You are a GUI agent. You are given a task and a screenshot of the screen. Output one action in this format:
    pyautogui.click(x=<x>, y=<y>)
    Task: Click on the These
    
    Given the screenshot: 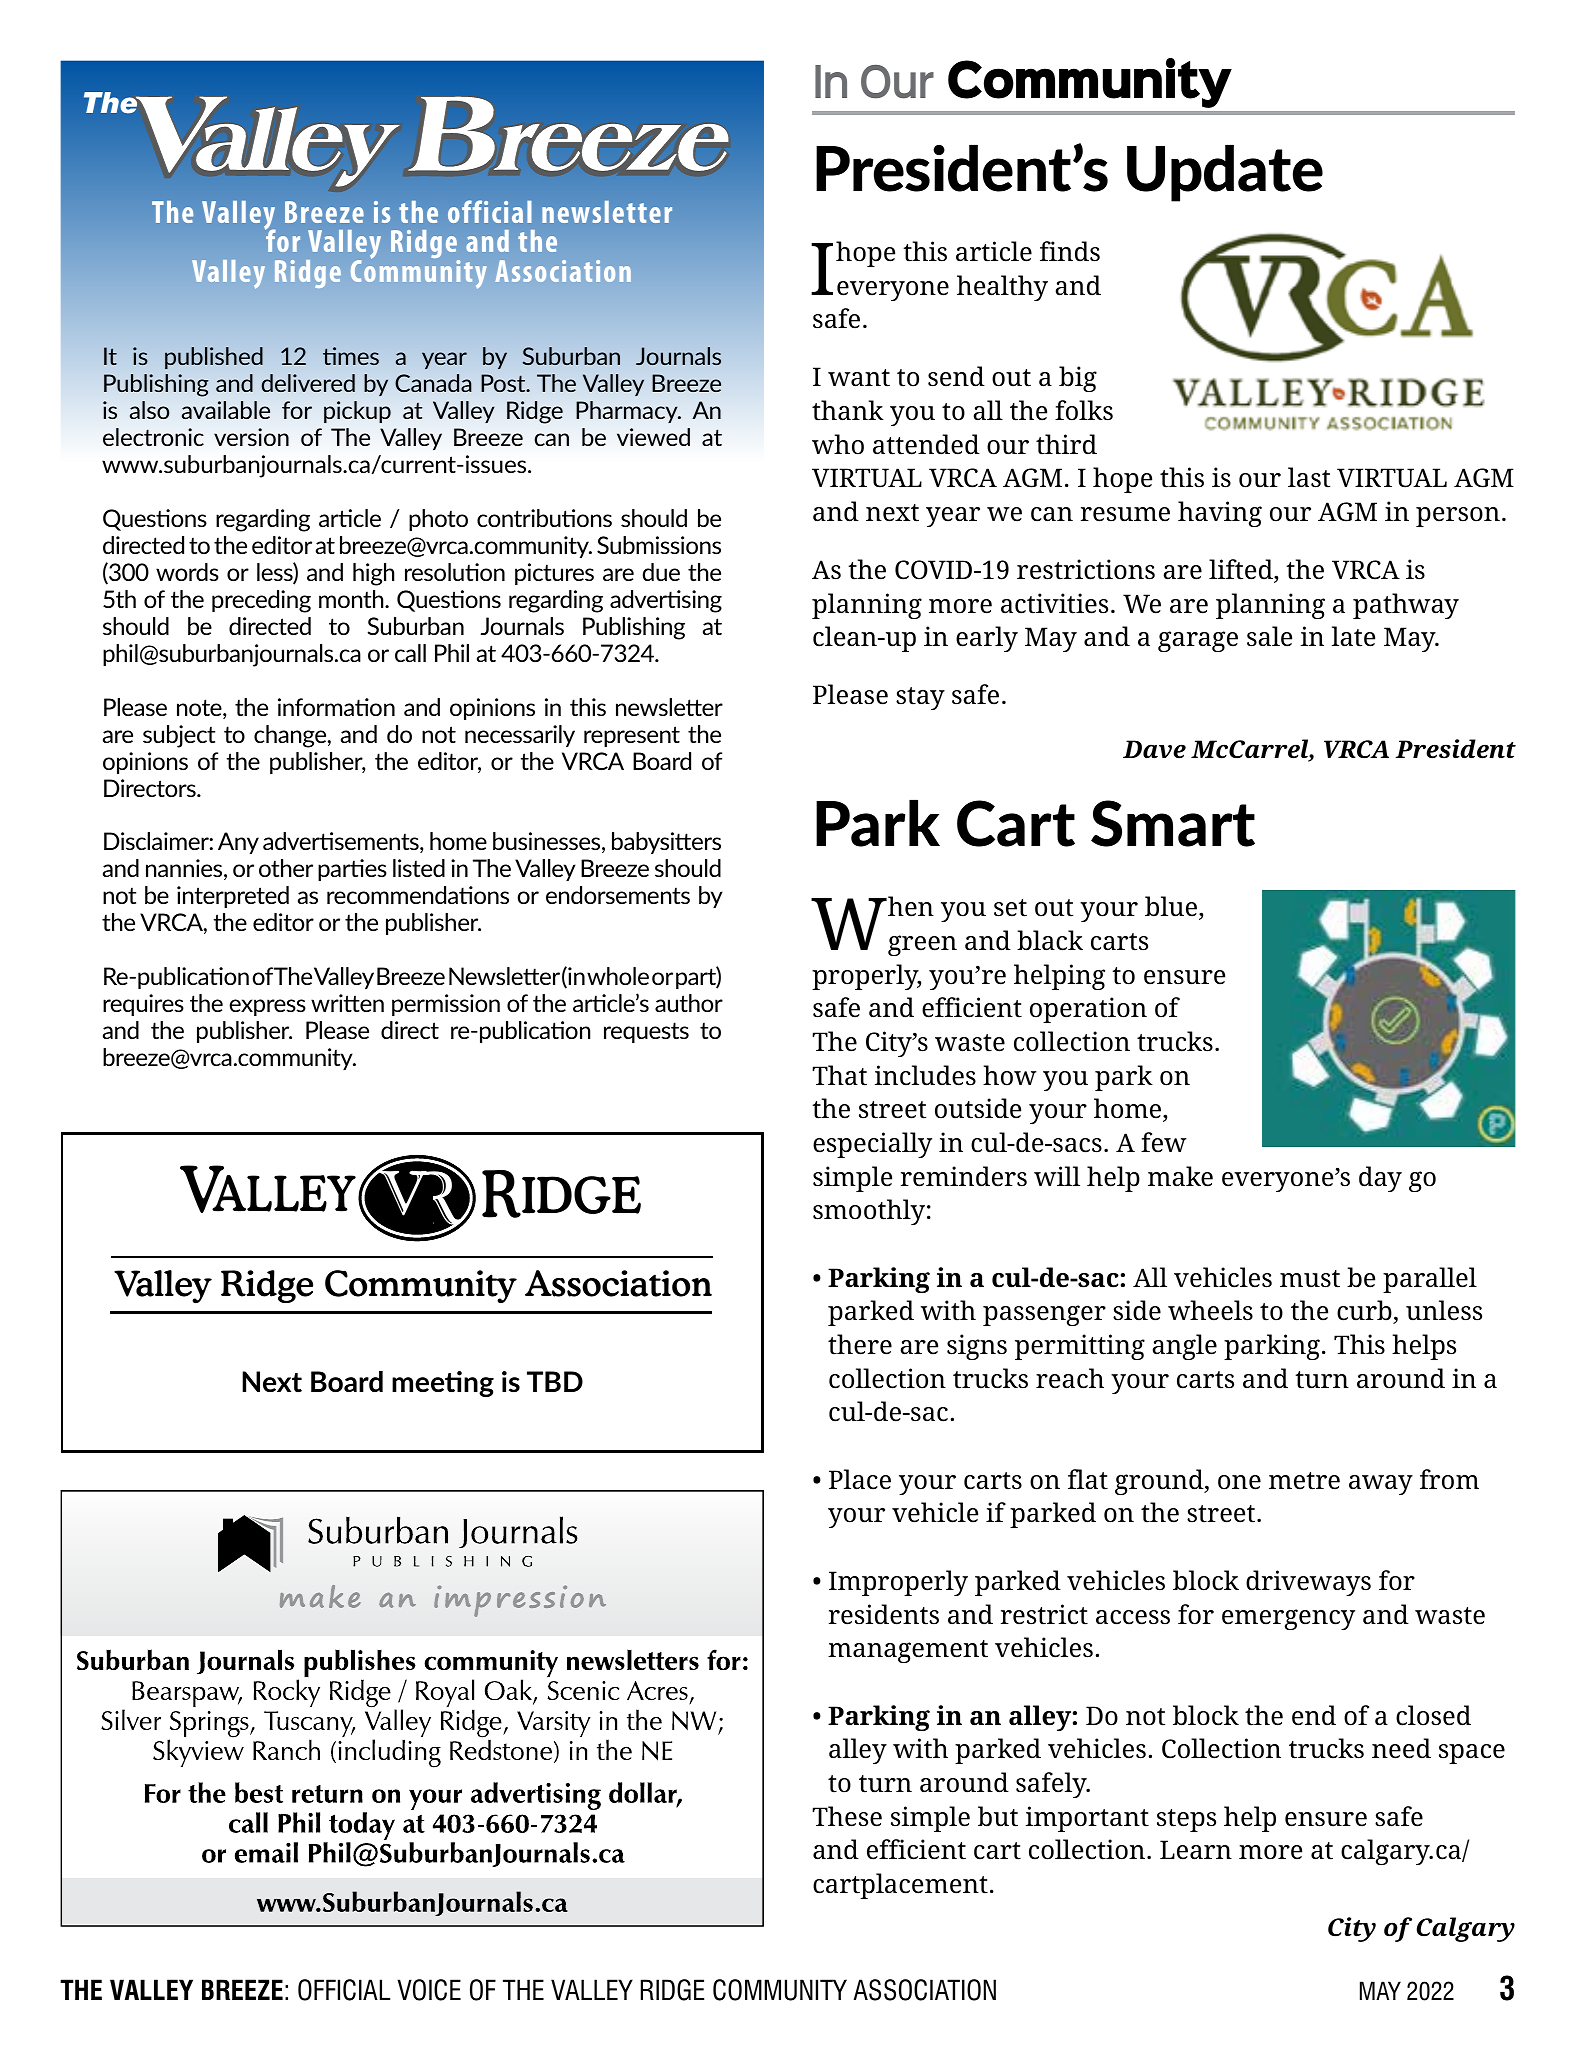 What is the action you would take?
    pyautogui.click(x=847, y=1816)
